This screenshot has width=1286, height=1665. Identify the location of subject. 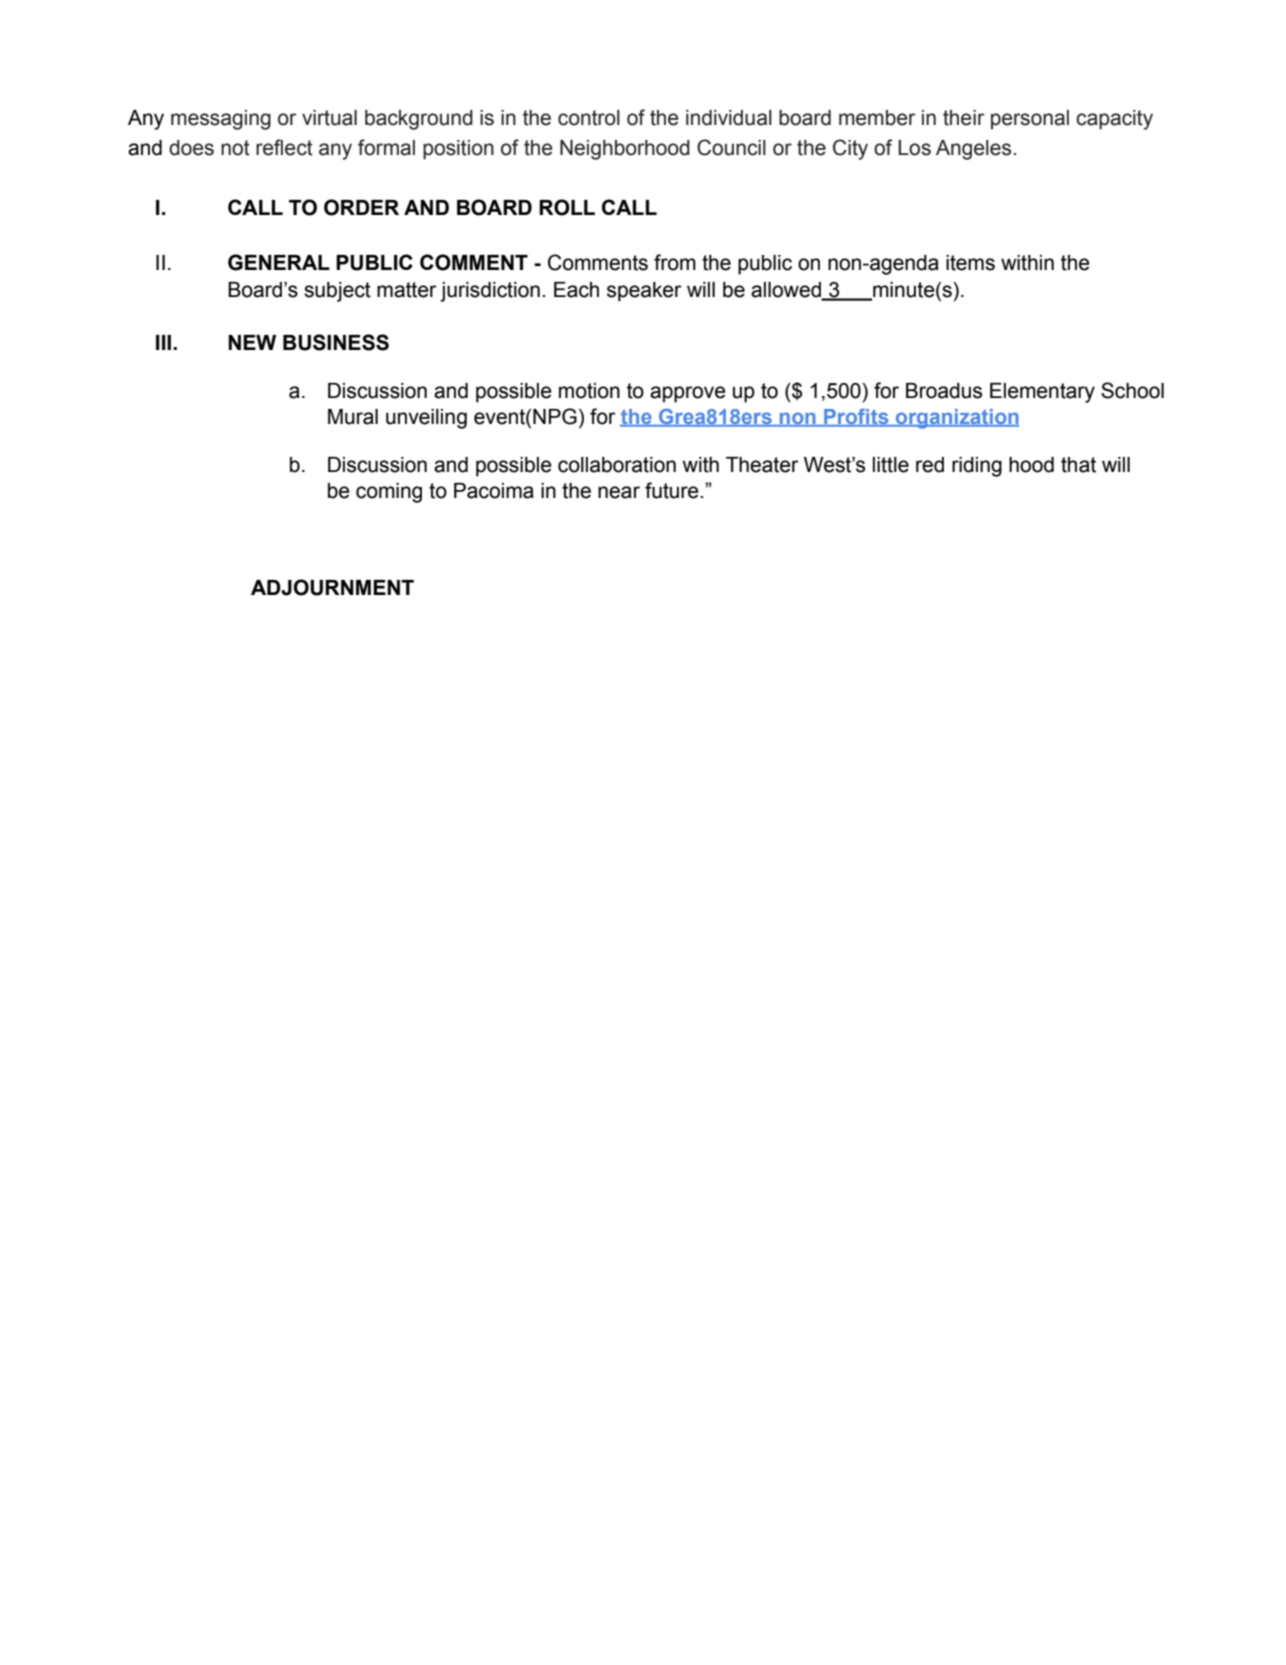
(337, 292).
